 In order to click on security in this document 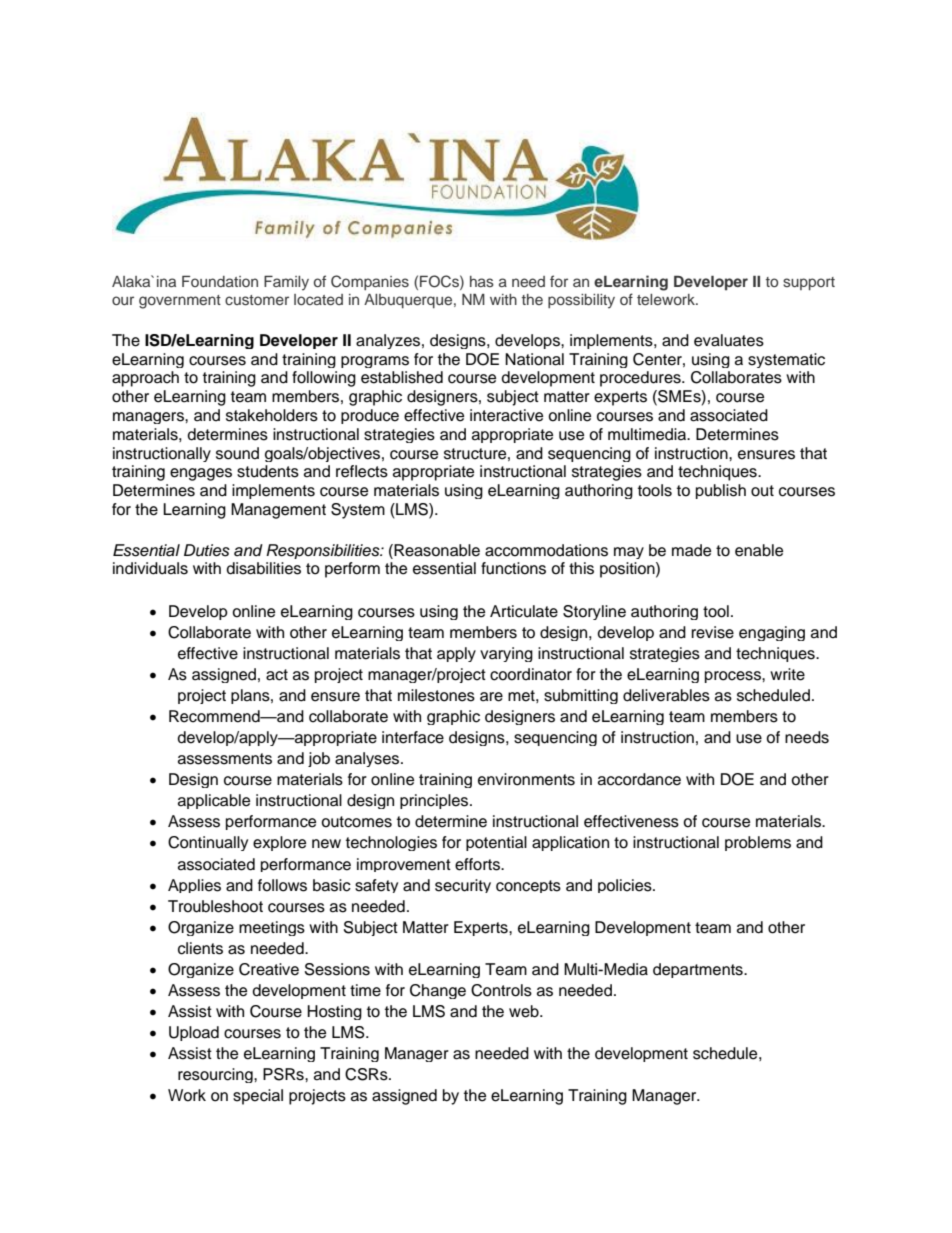, I will do `click(463, 886)`.
